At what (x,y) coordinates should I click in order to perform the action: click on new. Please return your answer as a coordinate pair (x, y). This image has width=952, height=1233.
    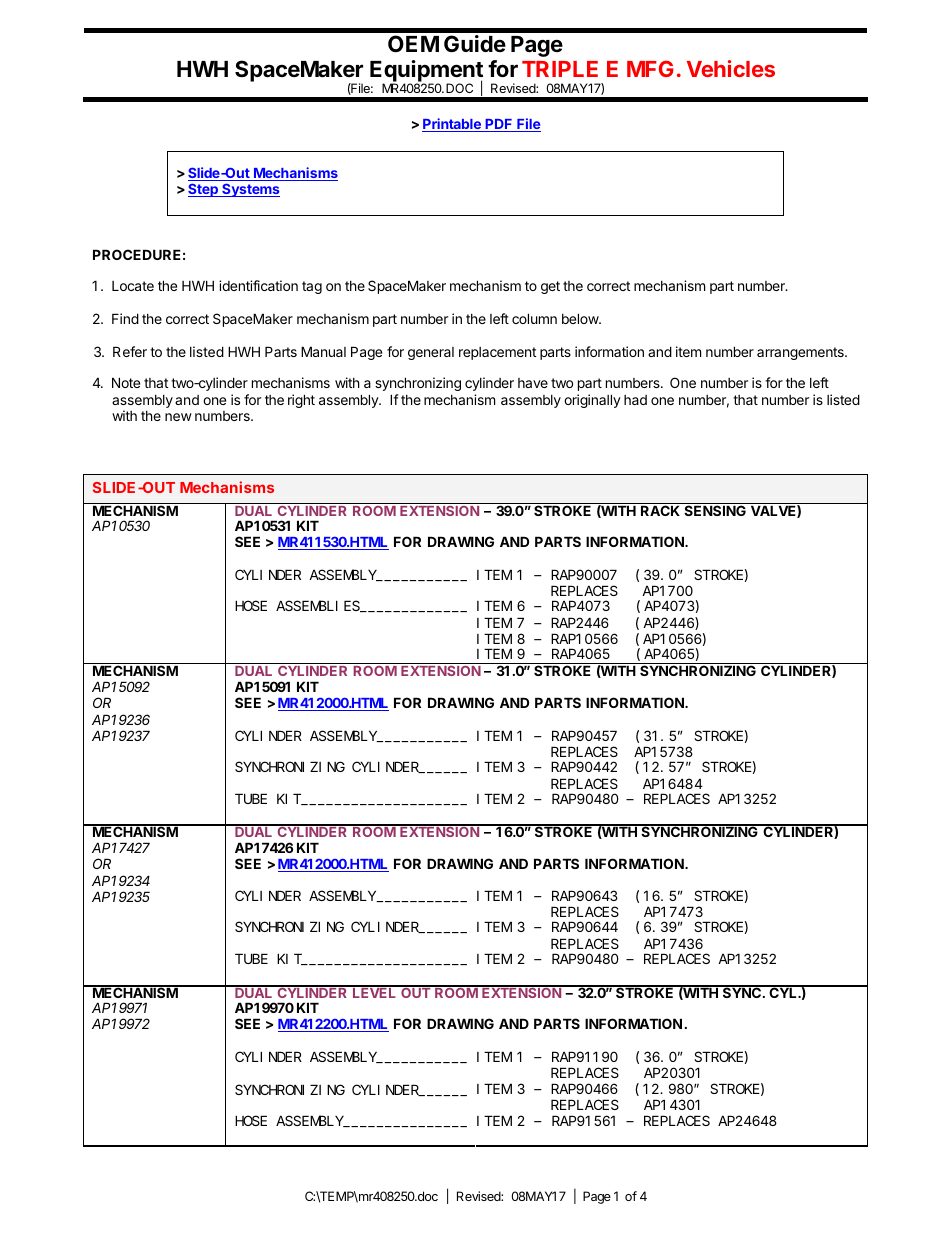
    Looking at the image, I should click on (178, 417).
